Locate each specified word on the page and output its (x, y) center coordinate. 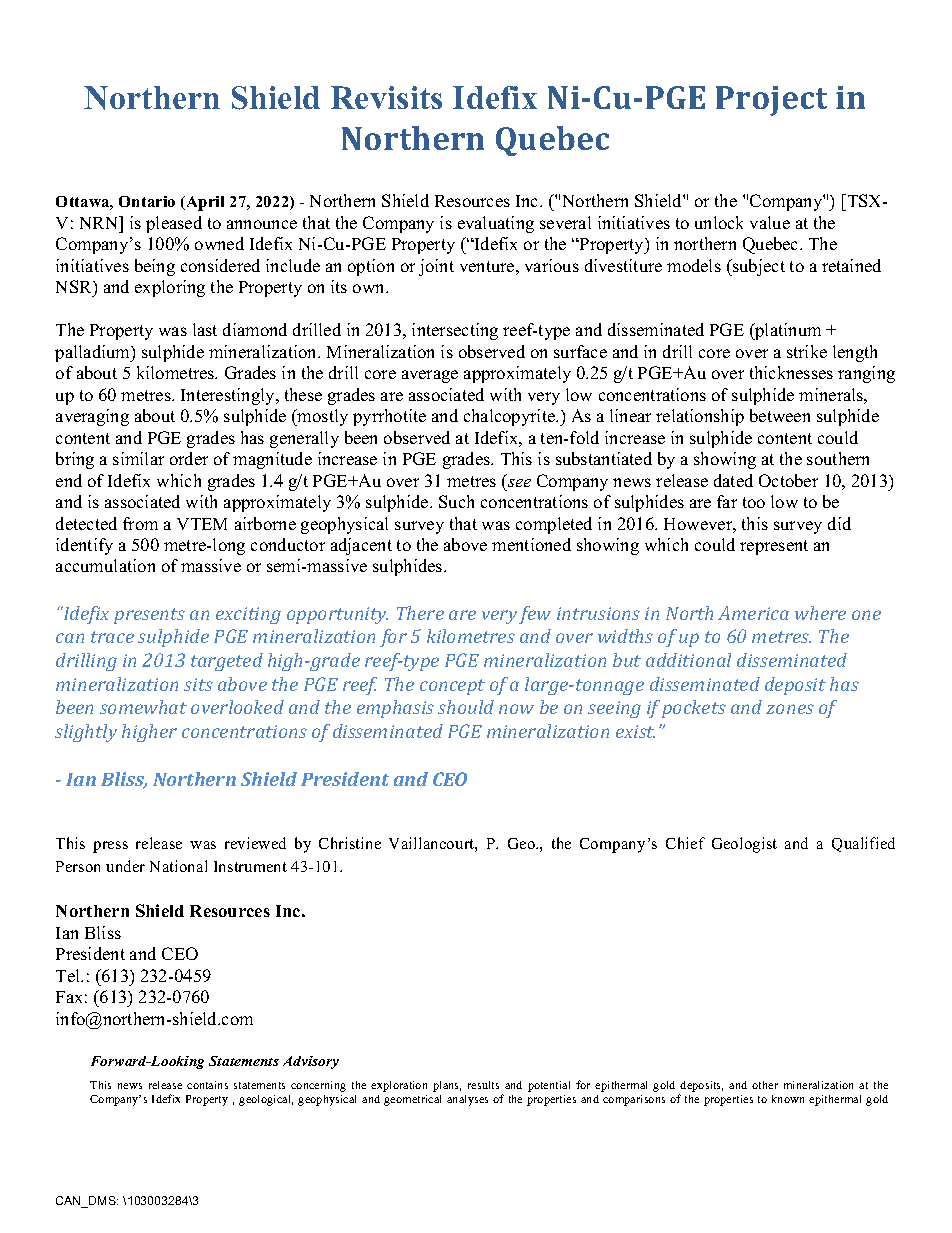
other (765, 1085)
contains (207, 1085)
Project (771, 101)
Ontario (147, 201)
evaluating (496, 224)
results (483, 1085)
